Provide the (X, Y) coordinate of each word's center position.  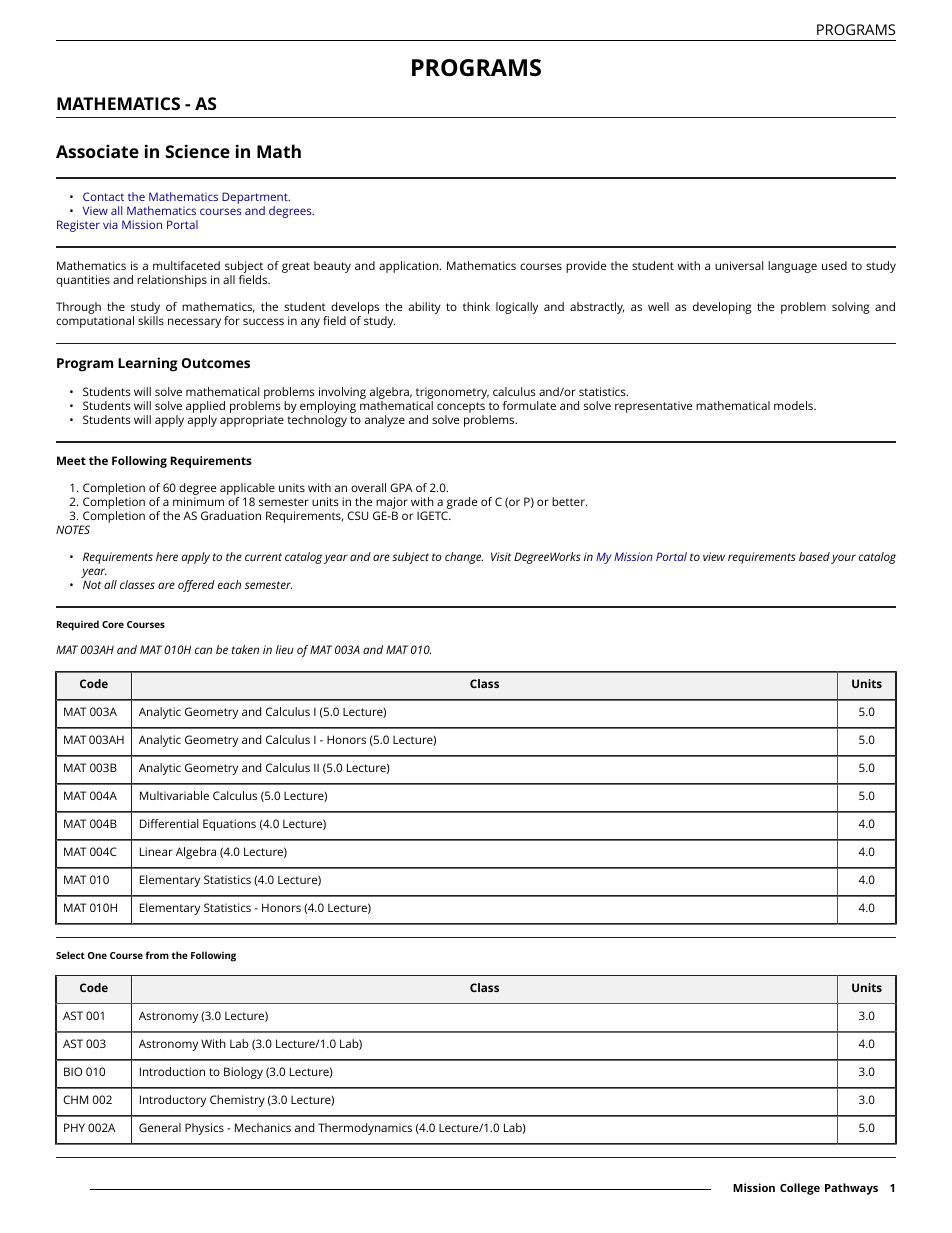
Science (198, 151)
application (410, 267)
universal (739, 265)
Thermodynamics (365, 1129)
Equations (229, 825)
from (157, 955)
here (167, 556)
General (160, 1127)
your (843, 559)
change (464, 558)
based (814, 556)
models (794, 405)
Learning (148, 364)
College (800, 1189)
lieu (285, 649)
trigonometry (452, 393)
